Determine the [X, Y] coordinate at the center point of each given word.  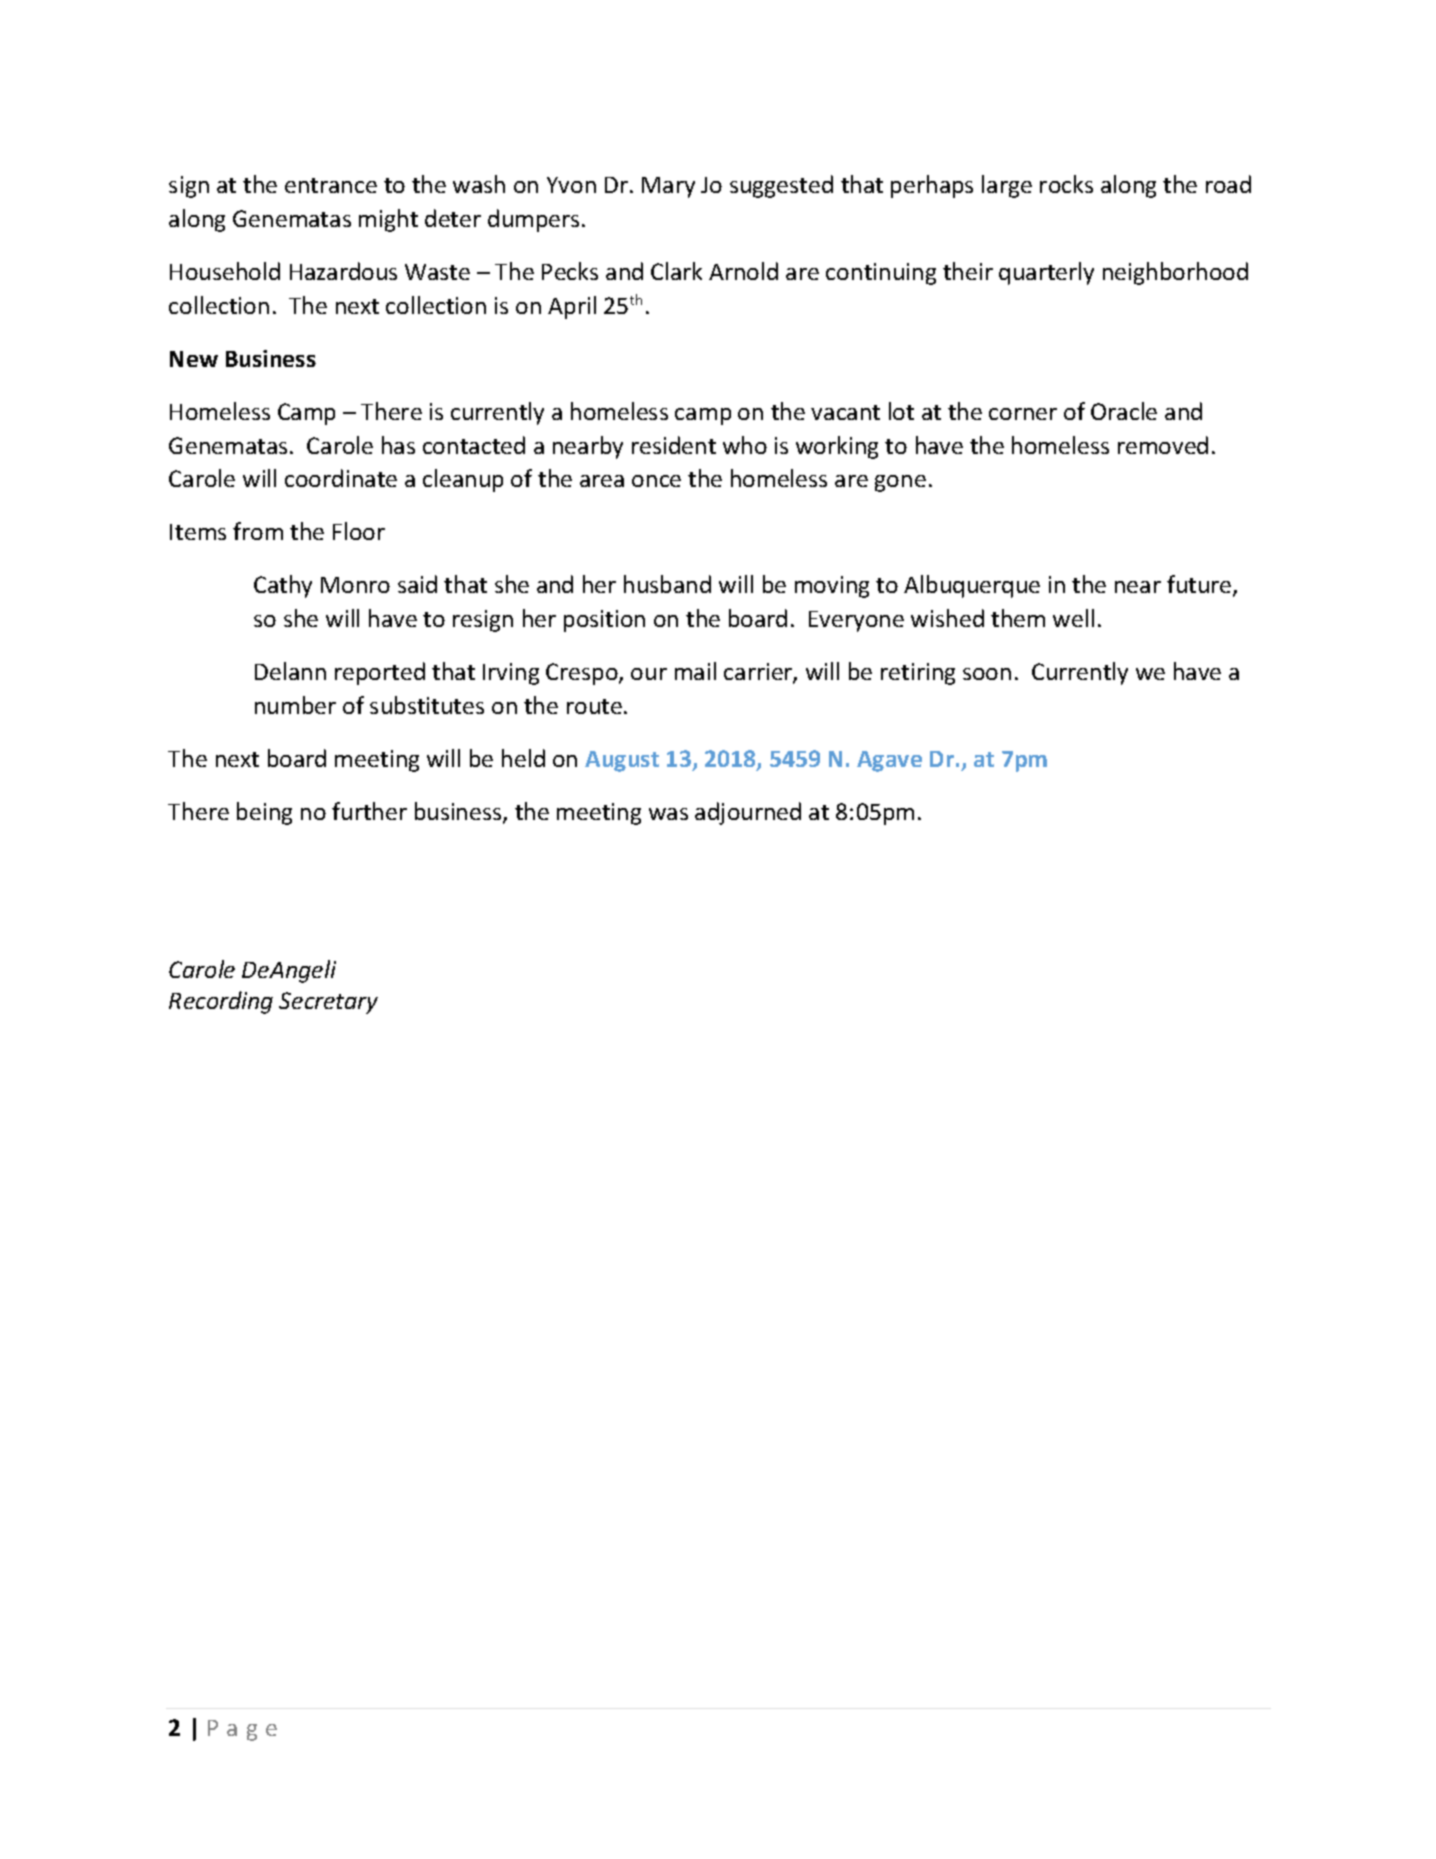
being [264, 813]
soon [987, 674]
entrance [331, 185]
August [622, 761]
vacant [845, 412]
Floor [359, 531]
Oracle [1124, 411]
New [194, 359]
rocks [1066, 184]
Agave [889, 761]
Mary [668, 187]
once [656, 481]
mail [695, 671]
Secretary [328, 1003]
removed [1163, 445]
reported [380, 673]
